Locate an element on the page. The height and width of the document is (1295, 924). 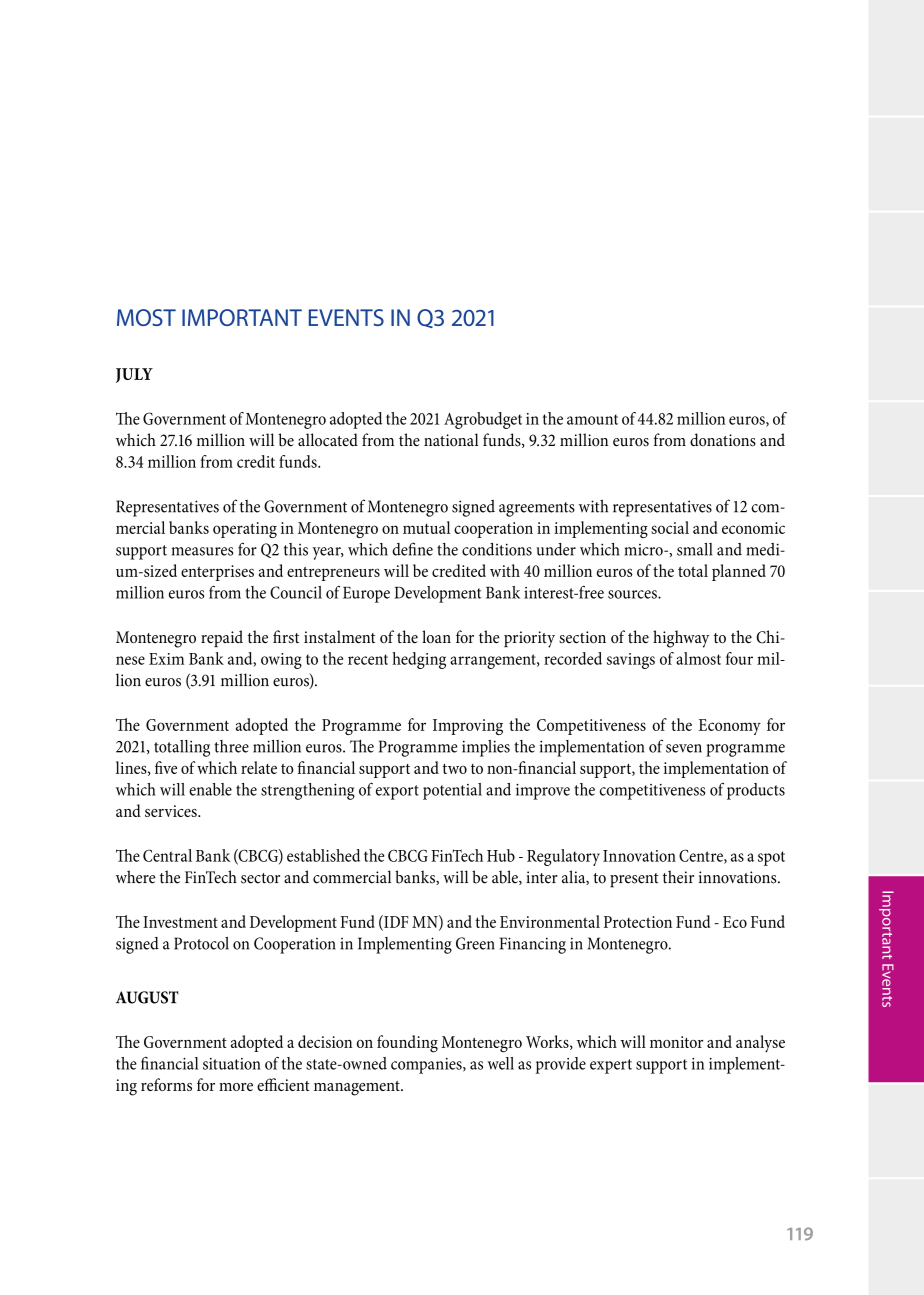
national is located at coordinates (451, 440).
